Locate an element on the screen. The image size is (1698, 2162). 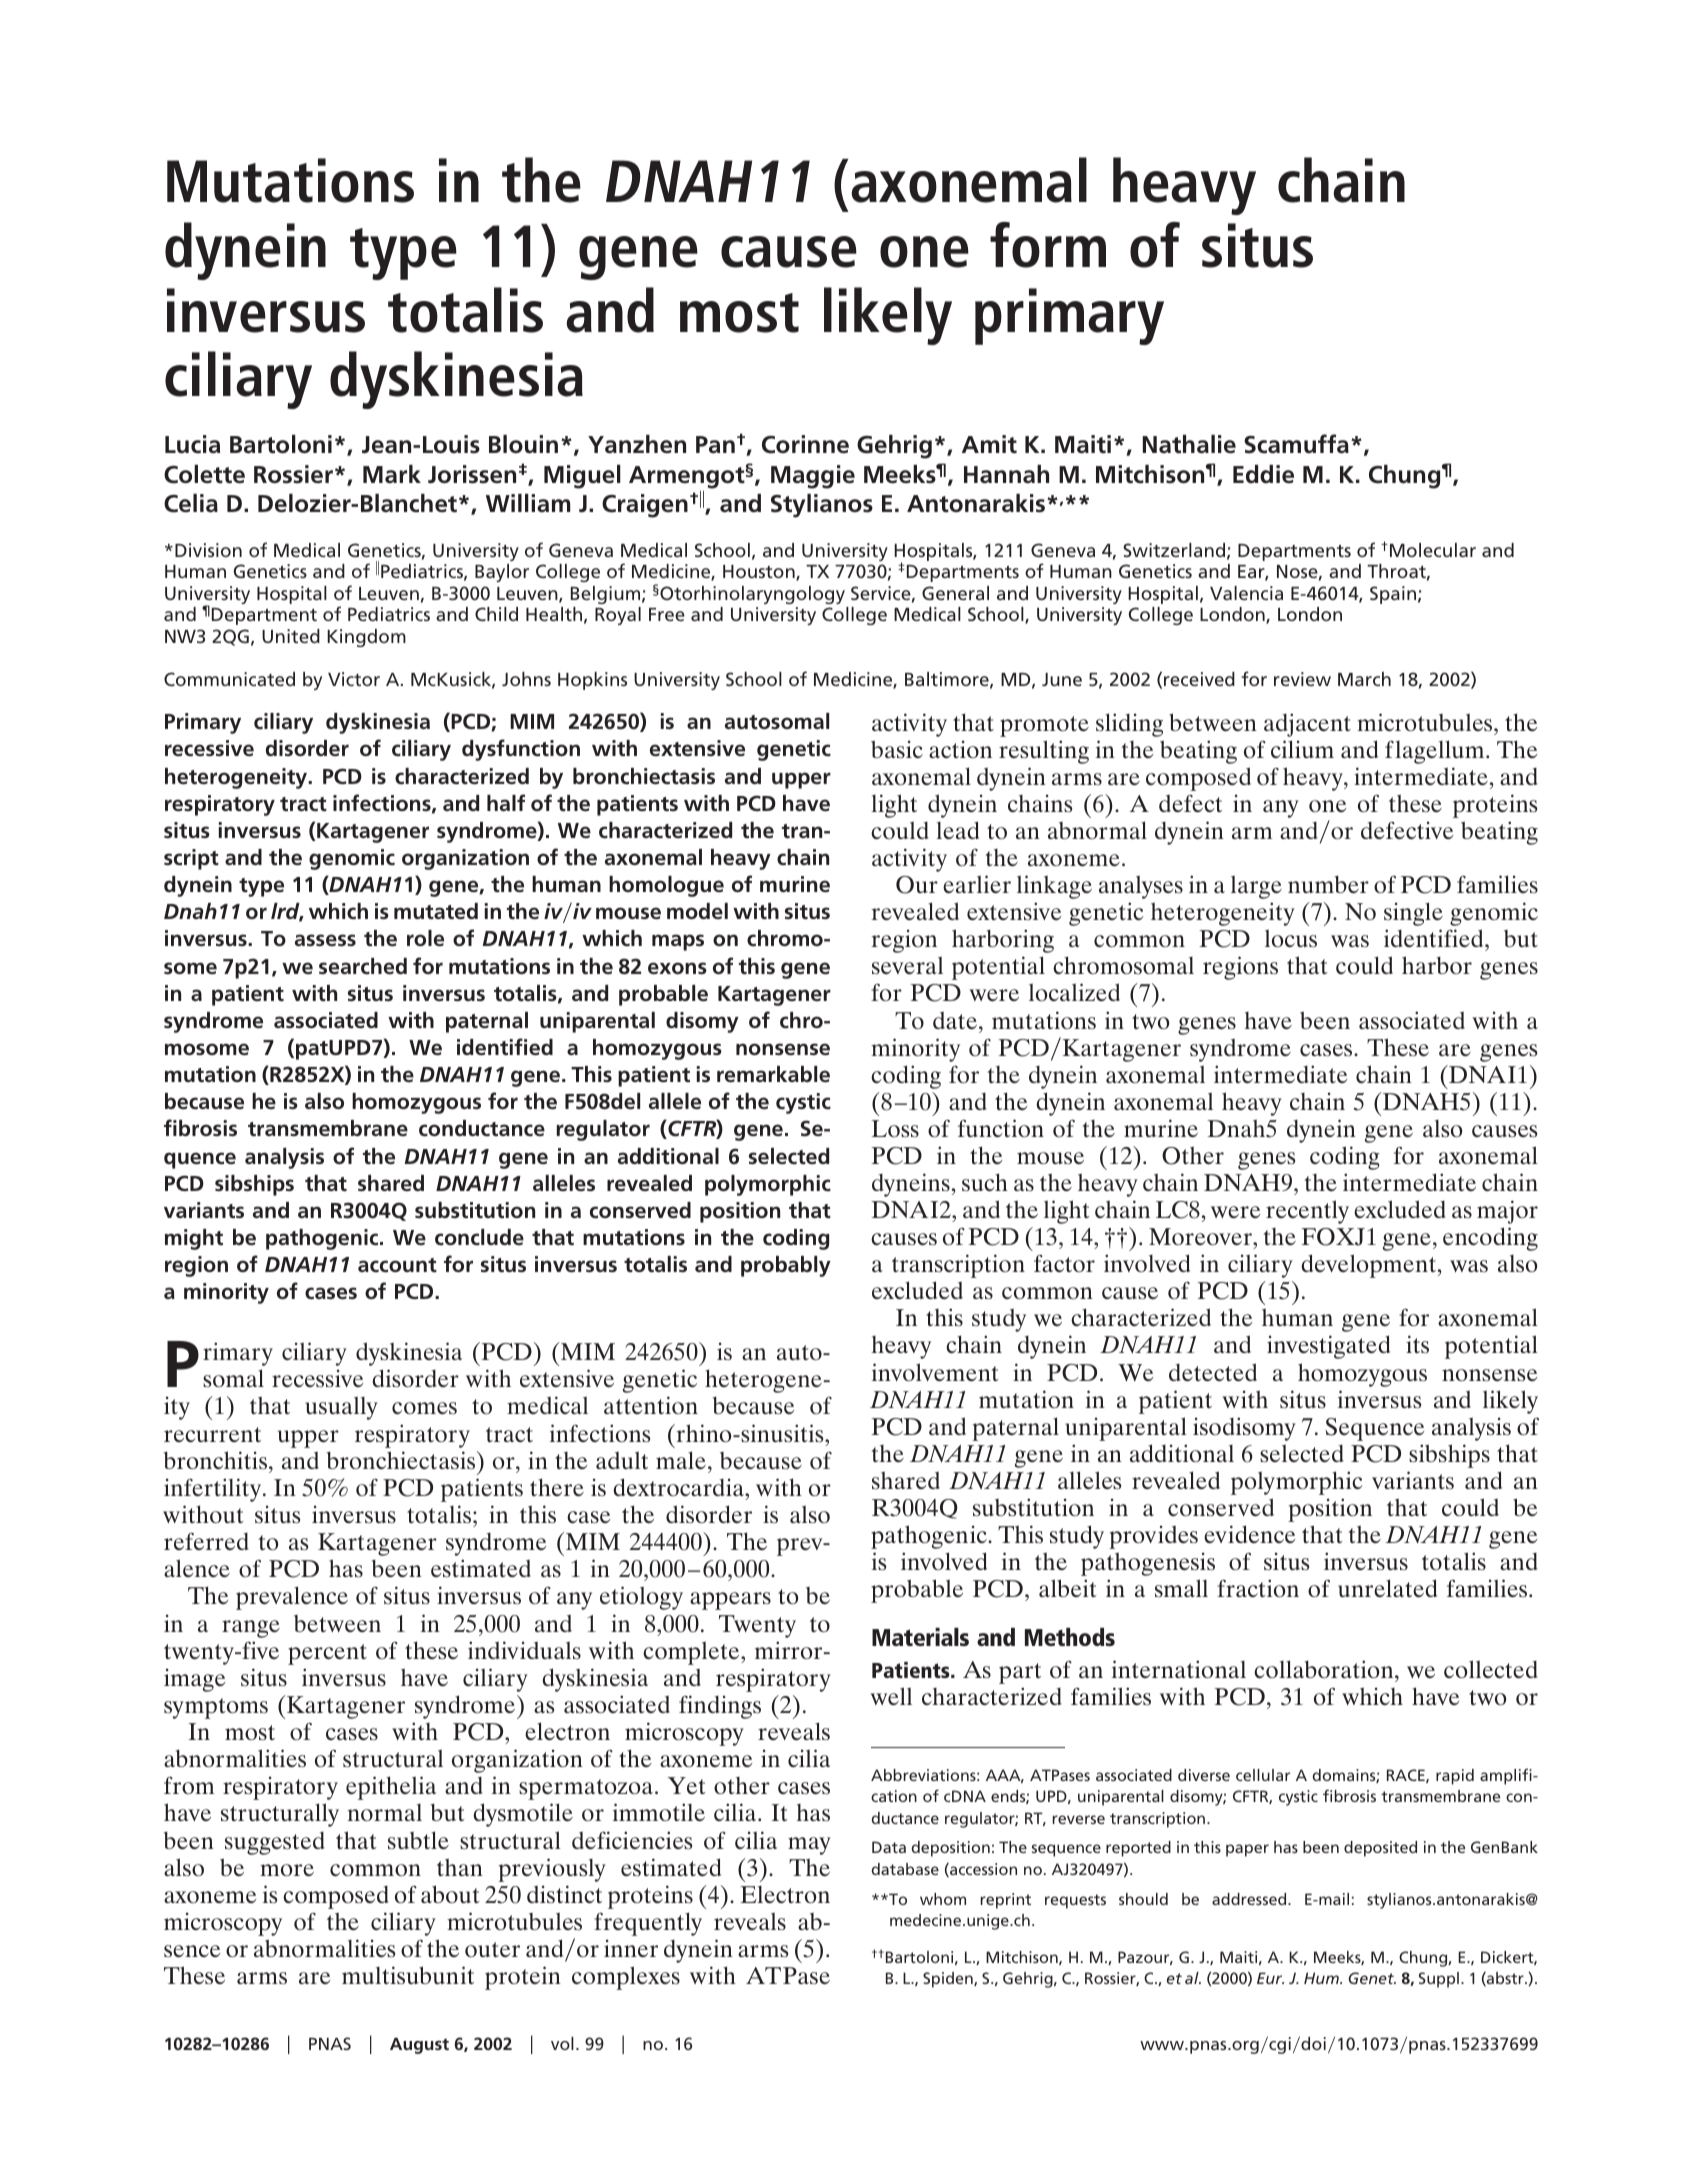
August is located at coordinates (419, 2045).
